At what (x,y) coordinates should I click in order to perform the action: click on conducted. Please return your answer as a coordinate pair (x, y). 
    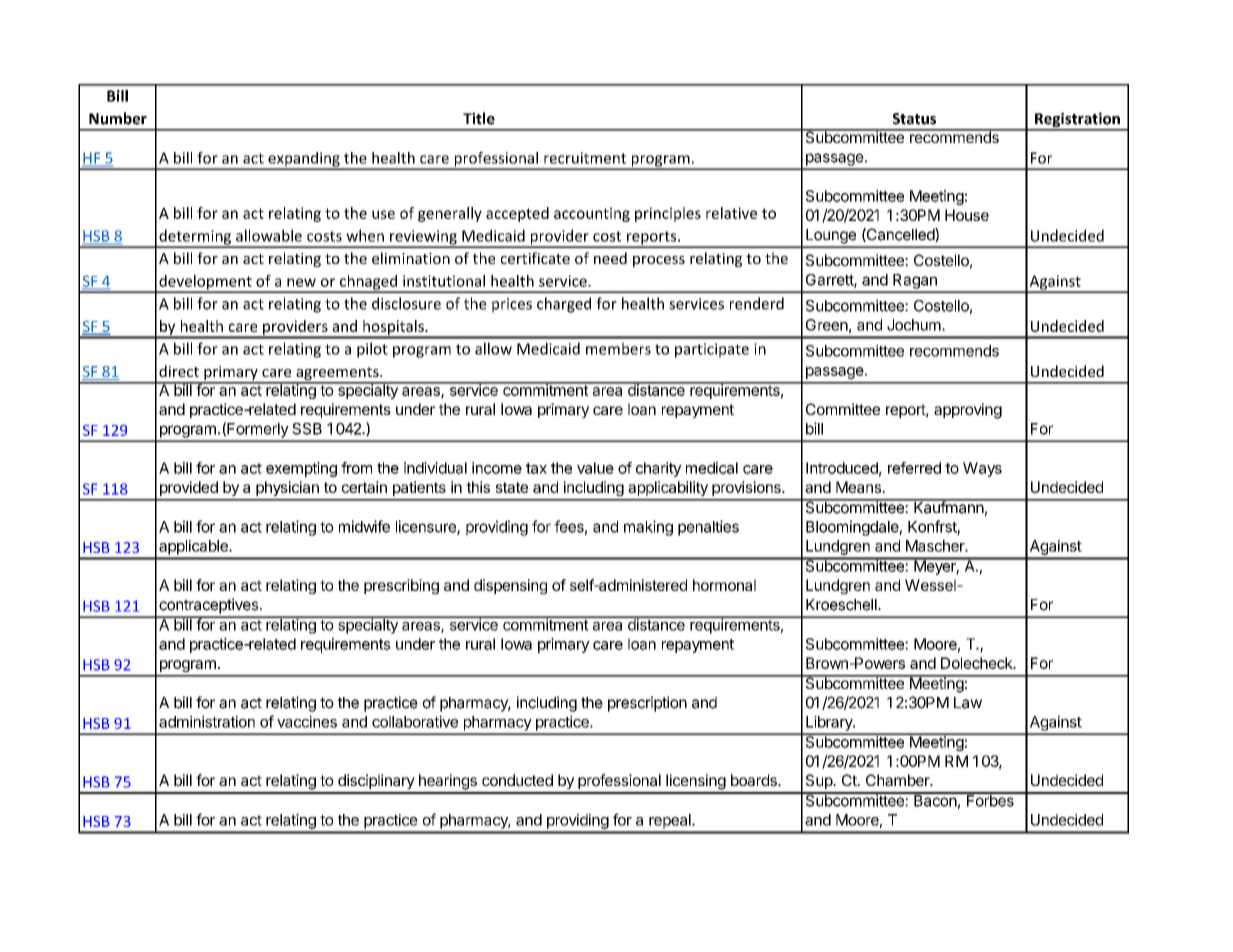
    Looking at the image, I should click on (517, 780).
